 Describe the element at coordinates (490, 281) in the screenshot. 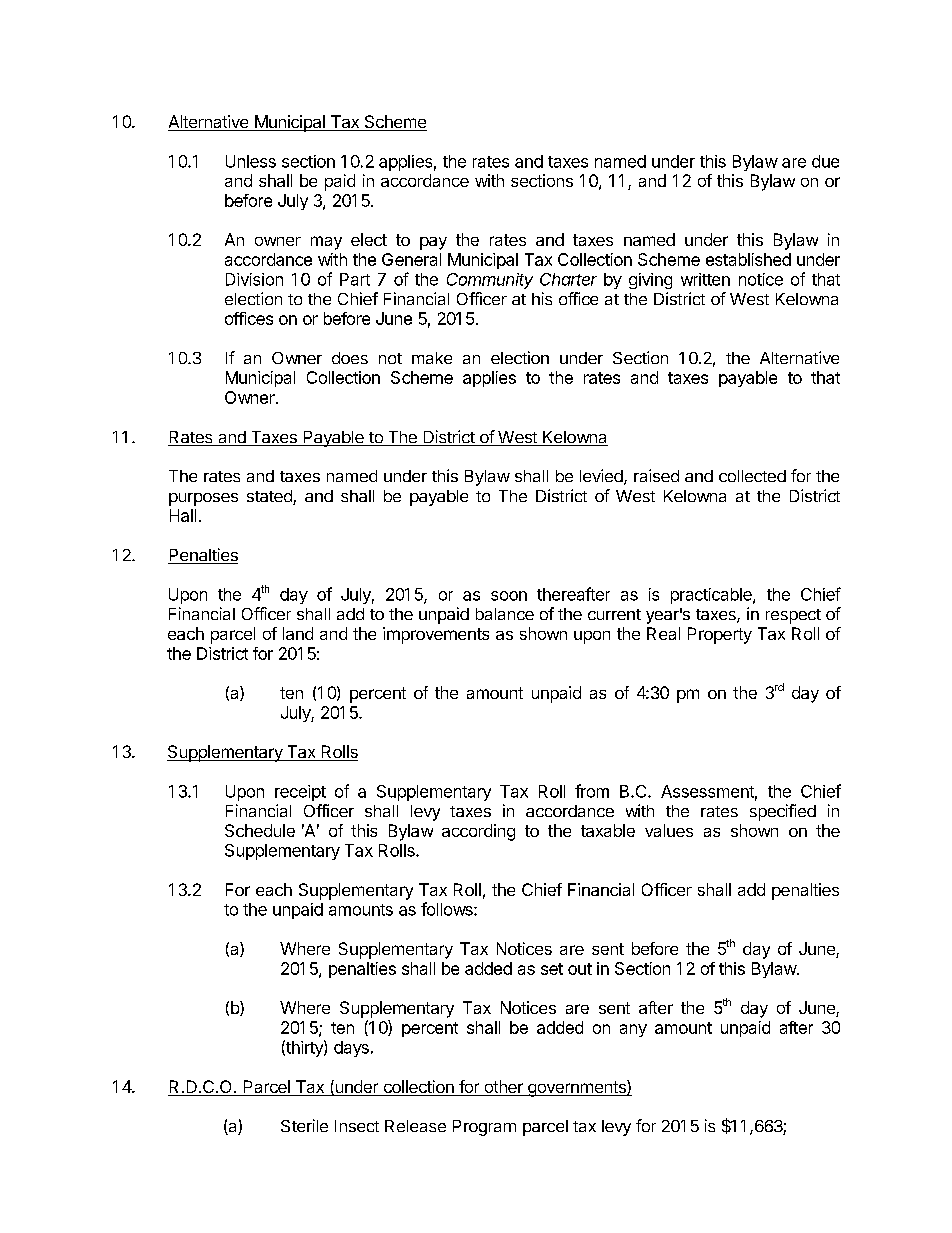

I see `Community` at that location.
